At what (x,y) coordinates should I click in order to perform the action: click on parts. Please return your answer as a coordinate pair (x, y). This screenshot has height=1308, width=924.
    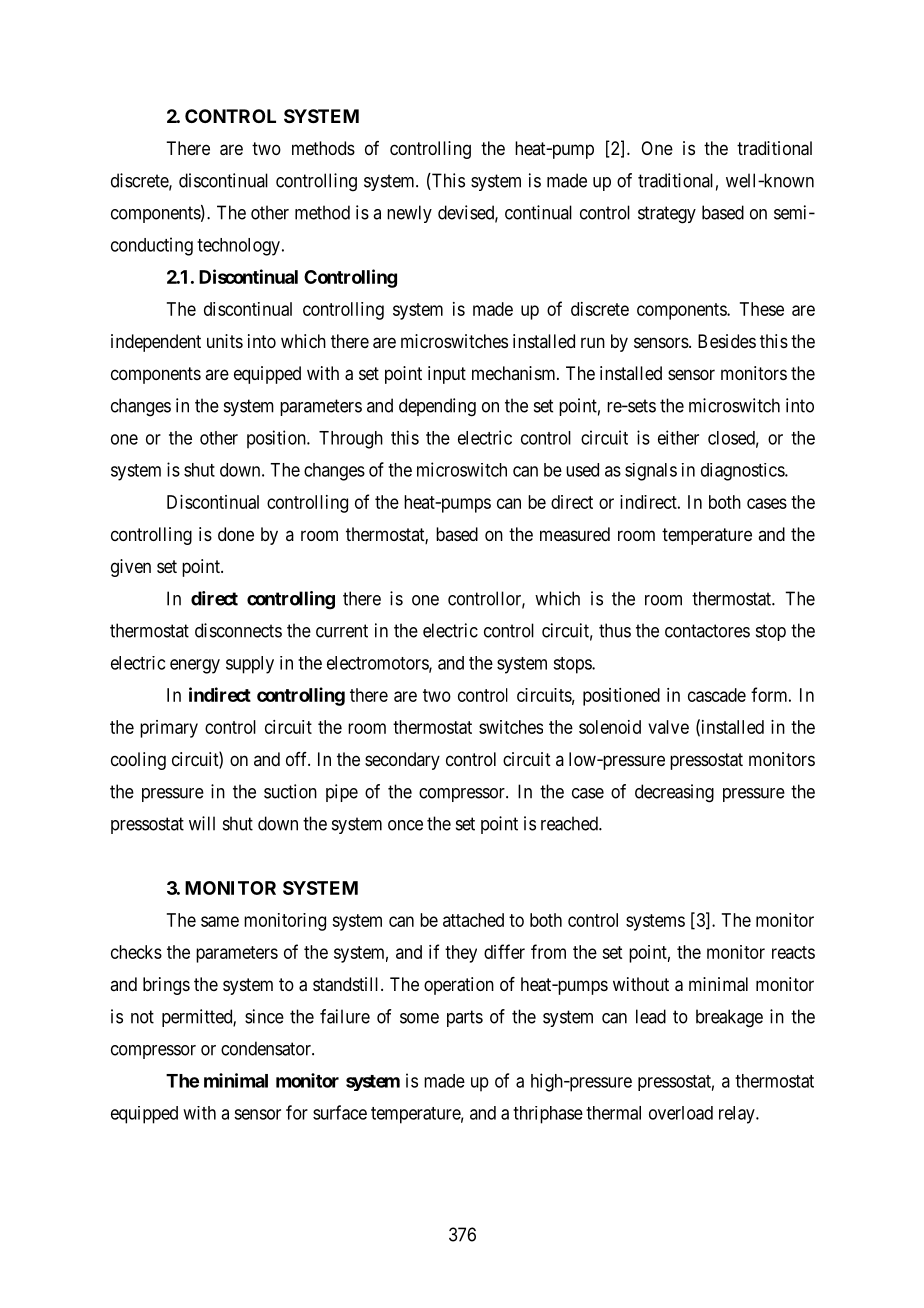
    Looking at the image, I should click on (465, 1018).
